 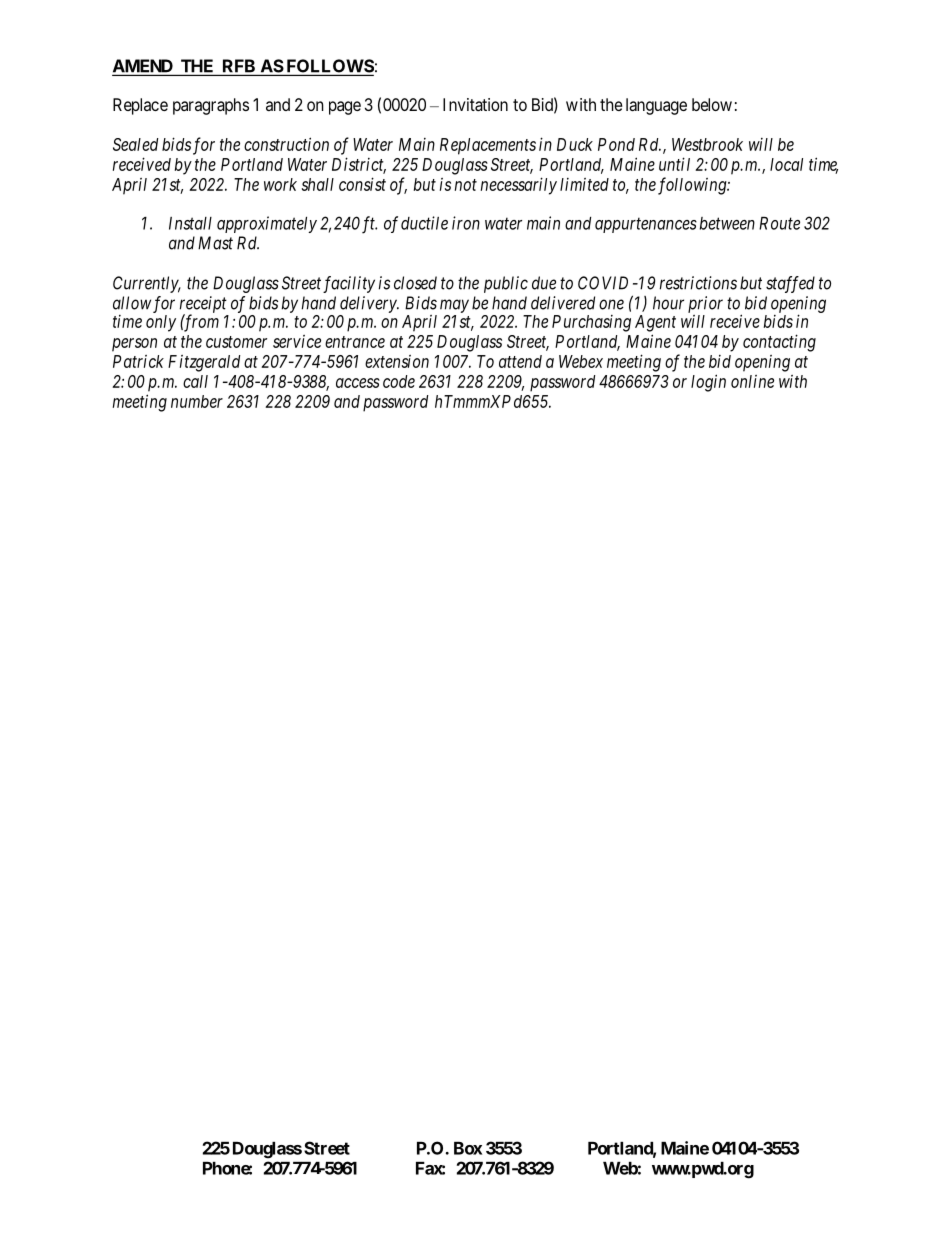 What do you see at coordinates (197, 401) in the screenshot?
I see `number` at bounding box center [197, 401].
